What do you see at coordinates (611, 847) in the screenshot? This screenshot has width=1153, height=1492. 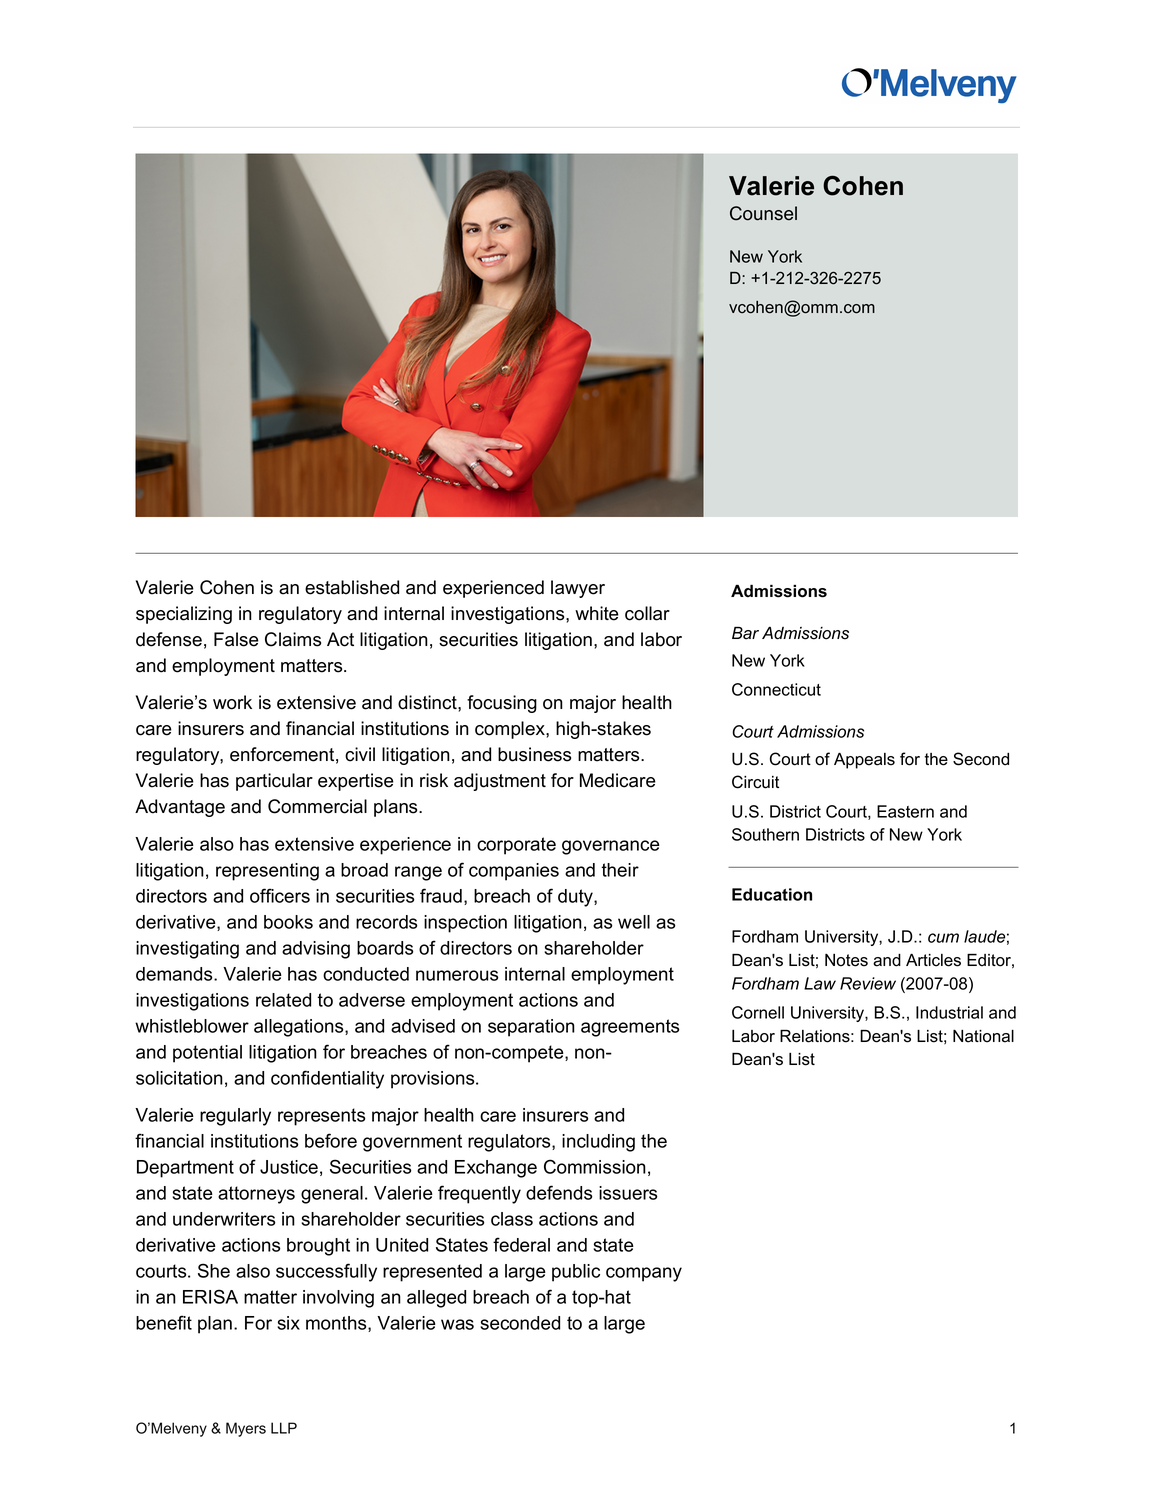 I see `governance` at bounding box center [611, 847].
